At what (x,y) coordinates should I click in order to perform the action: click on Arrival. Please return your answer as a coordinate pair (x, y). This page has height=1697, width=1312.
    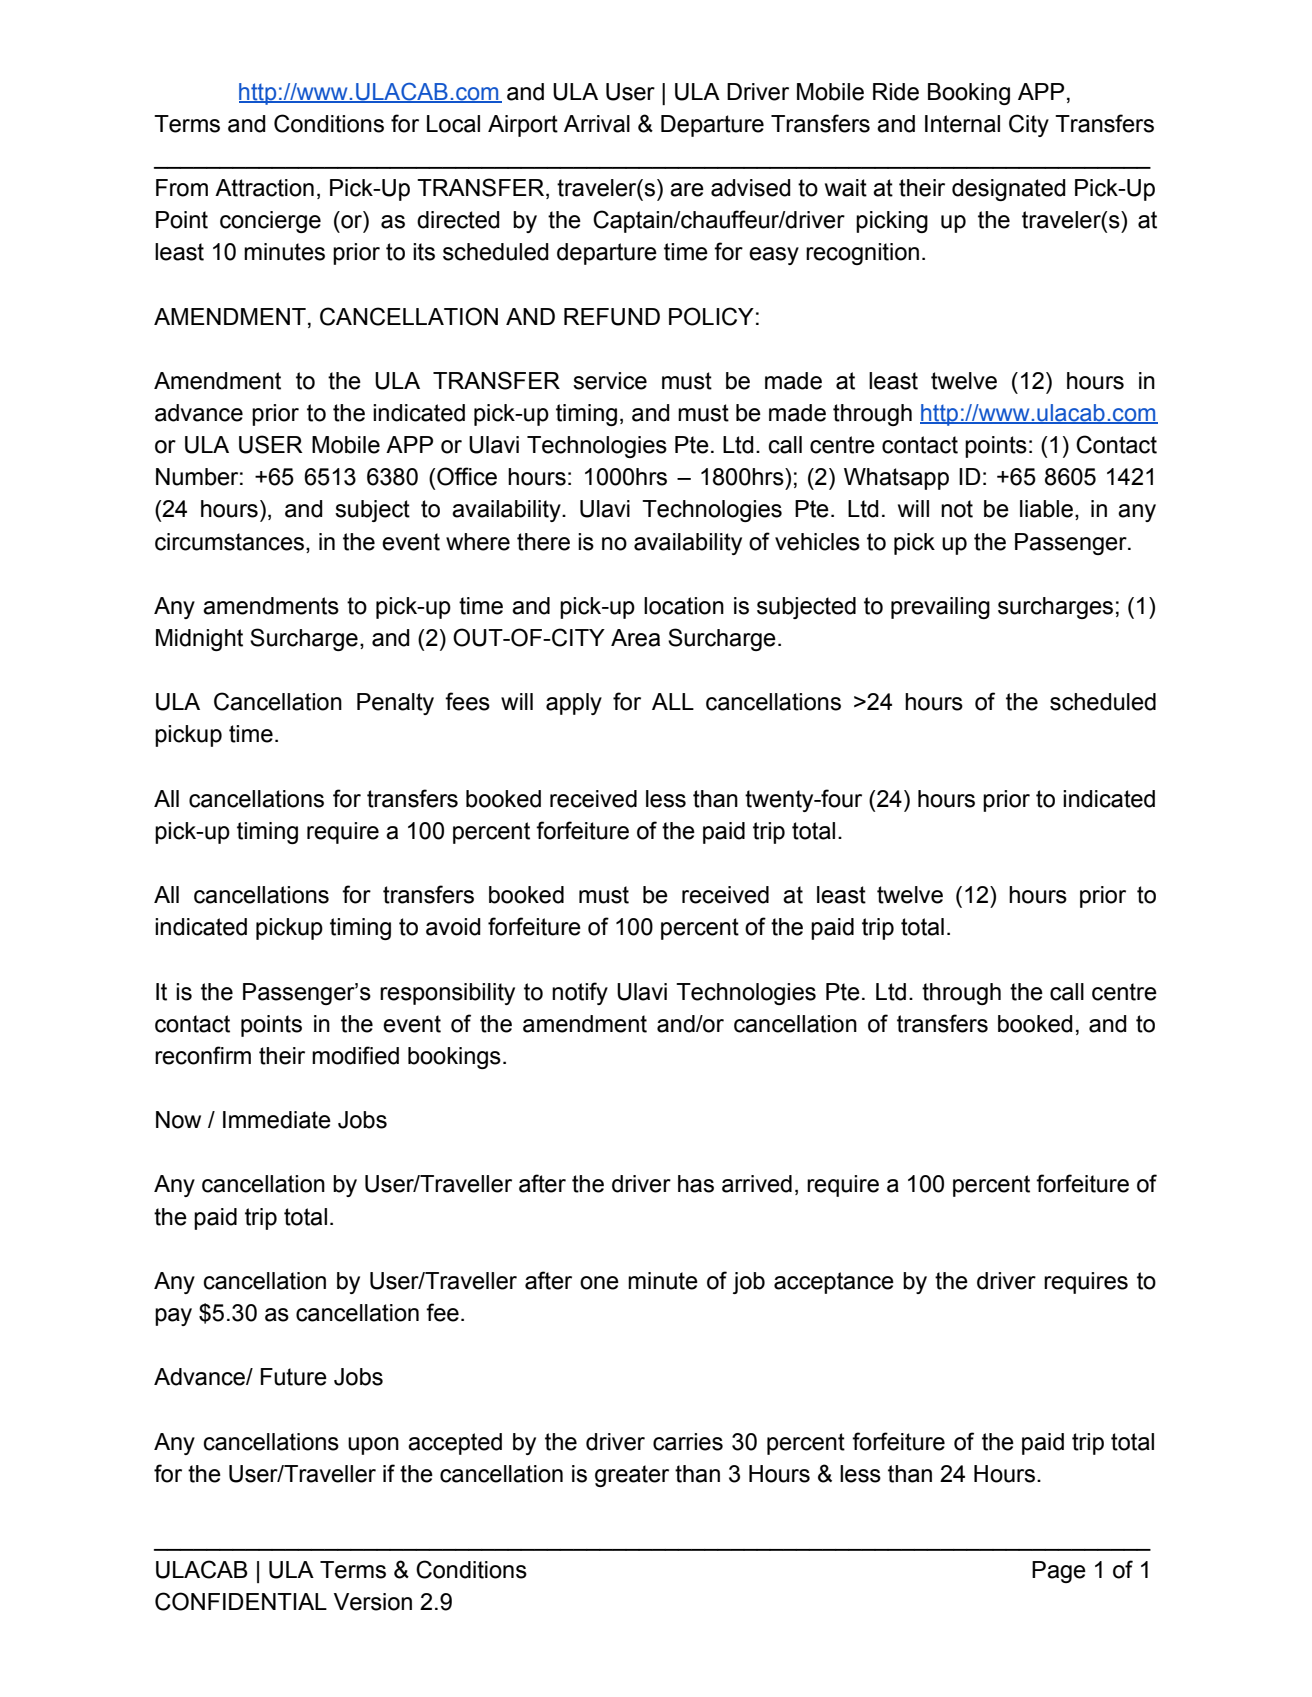
    Looking at the image, I should click on (597, 124).
